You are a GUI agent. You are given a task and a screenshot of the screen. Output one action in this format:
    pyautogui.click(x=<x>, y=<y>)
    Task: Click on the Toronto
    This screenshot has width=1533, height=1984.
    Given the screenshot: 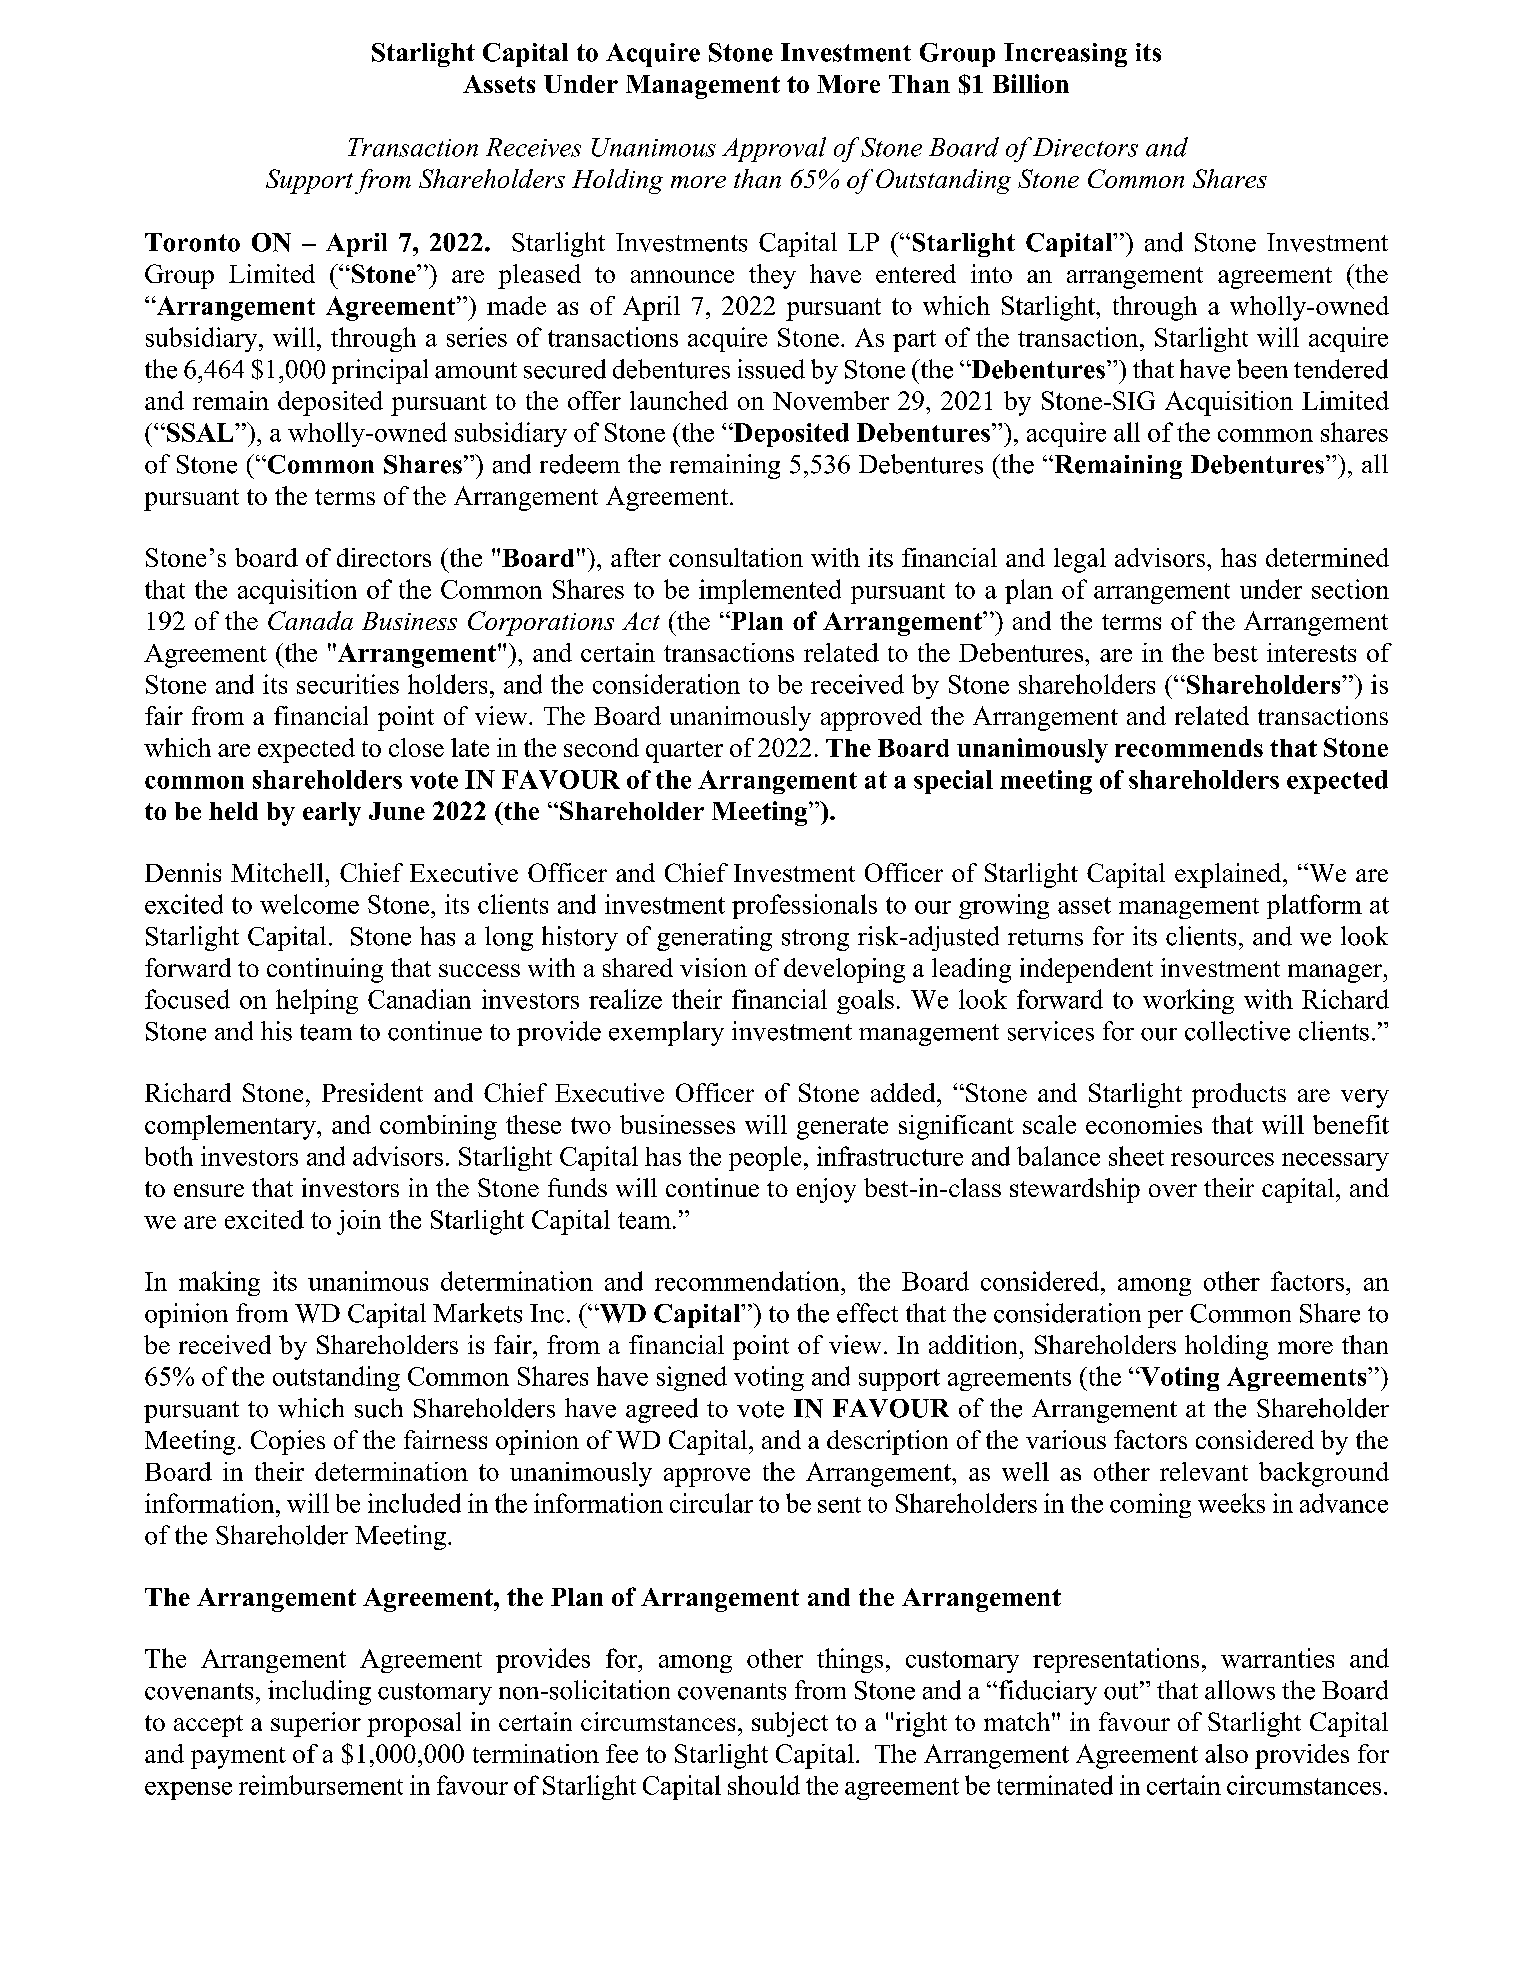 What is the action you would take?
    pyautogui.click(x=192, y=242)
